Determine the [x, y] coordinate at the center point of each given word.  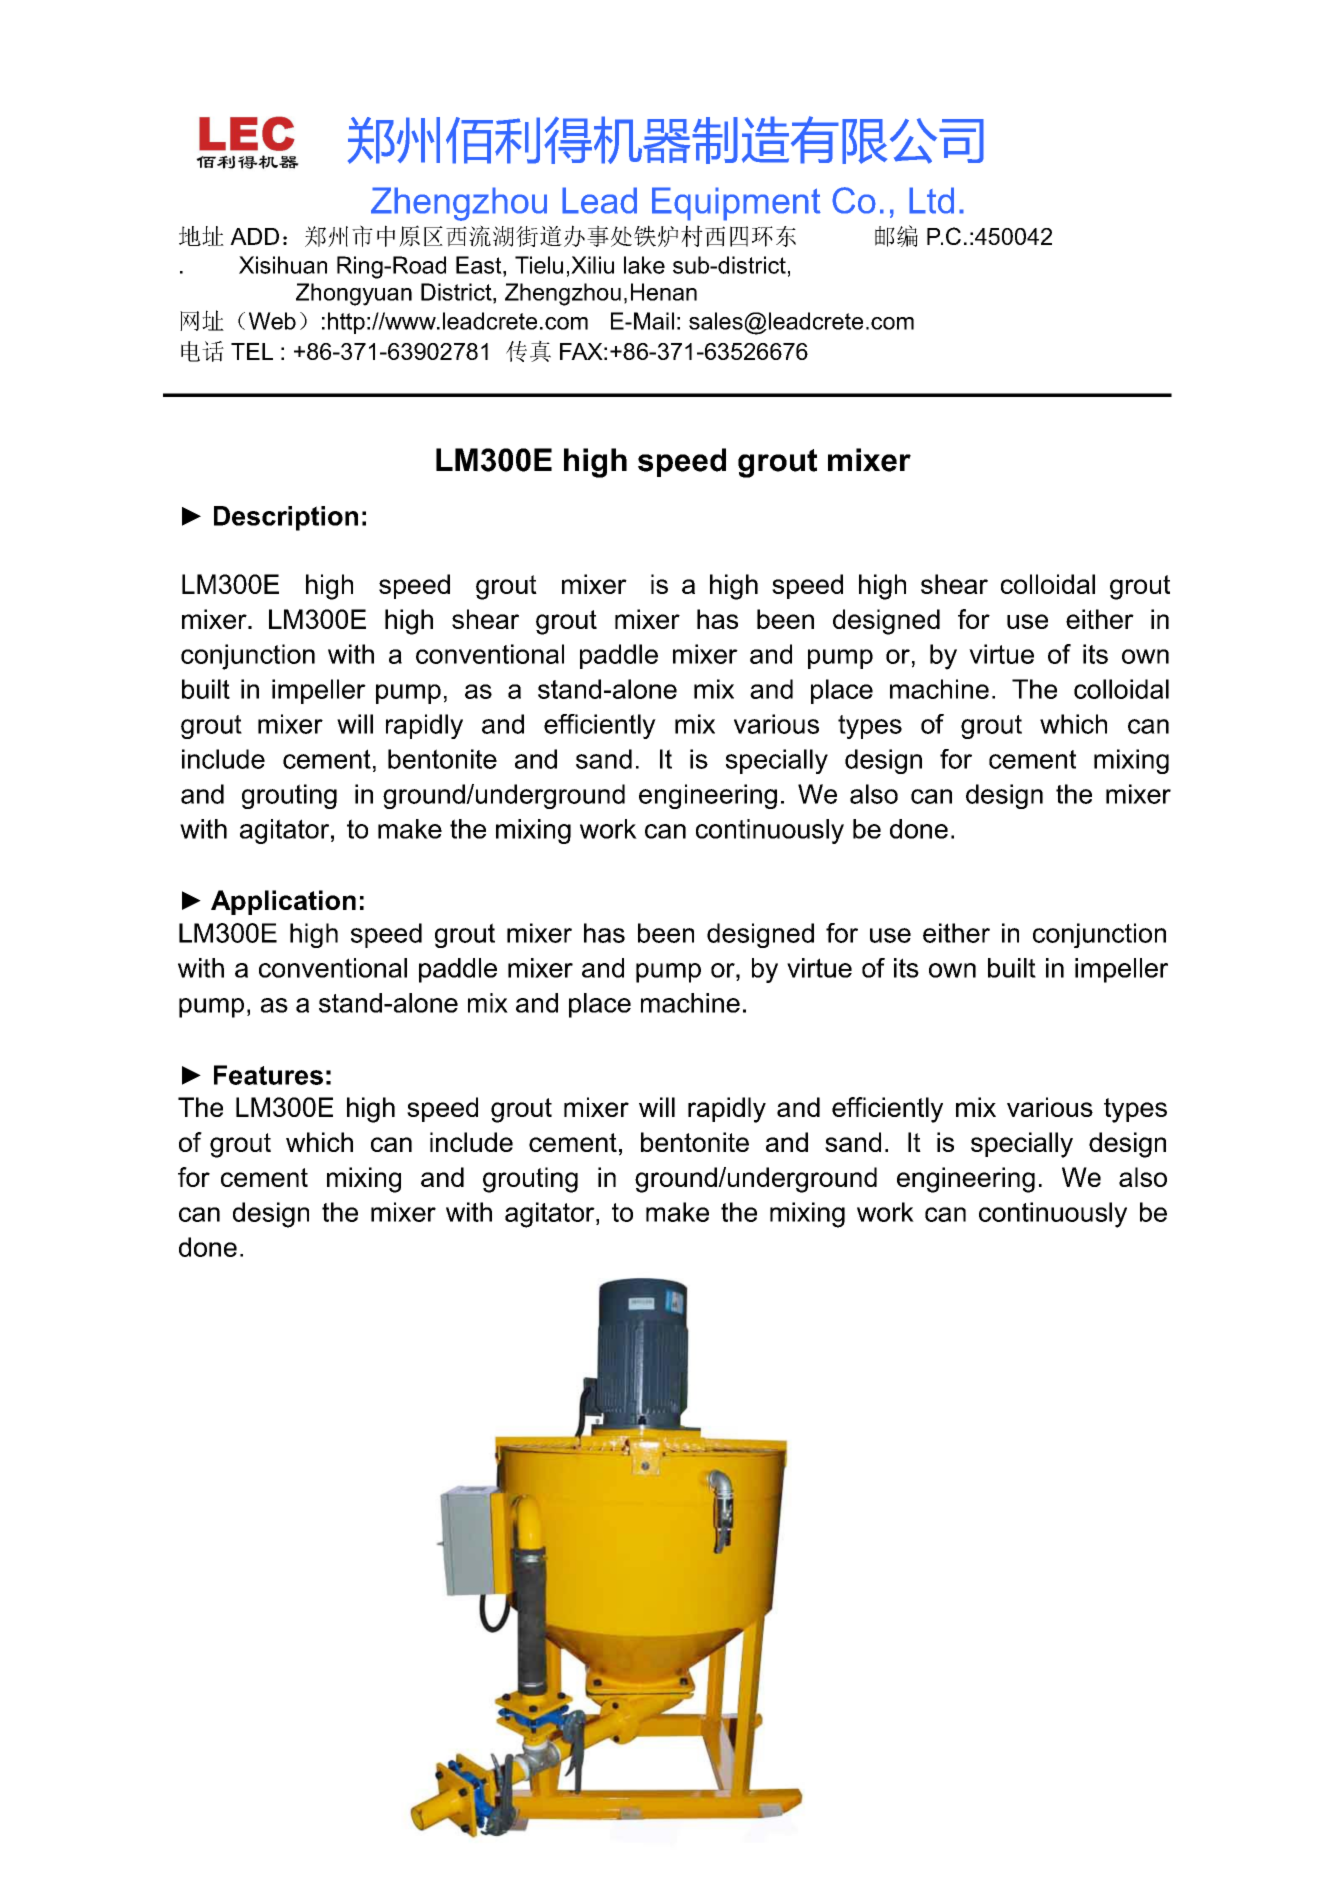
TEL [252, 351]
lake [644, 265]
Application [283, 902]
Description [286, 518]
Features [268, 1075]
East [480, 265]
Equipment [736, 204]
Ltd [931, 200]
